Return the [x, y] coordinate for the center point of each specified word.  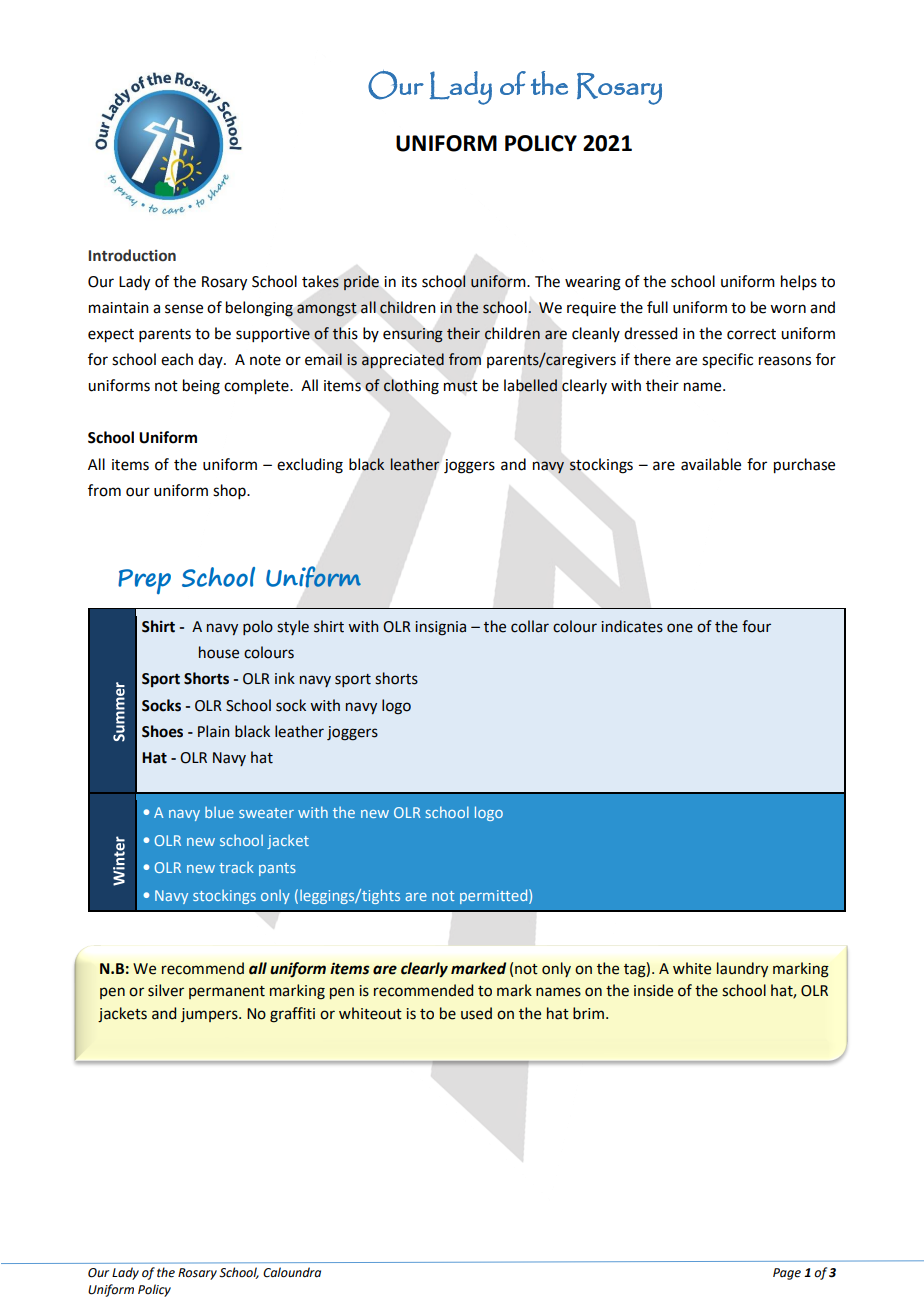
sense [184, 309]
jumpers [210, 1015]
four [756, 626]
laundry [742, 970]
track [236, 867]
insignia [440, 628]
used [476, 1013]
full [657, 307]
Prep [144, 582]
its [409, 282]
